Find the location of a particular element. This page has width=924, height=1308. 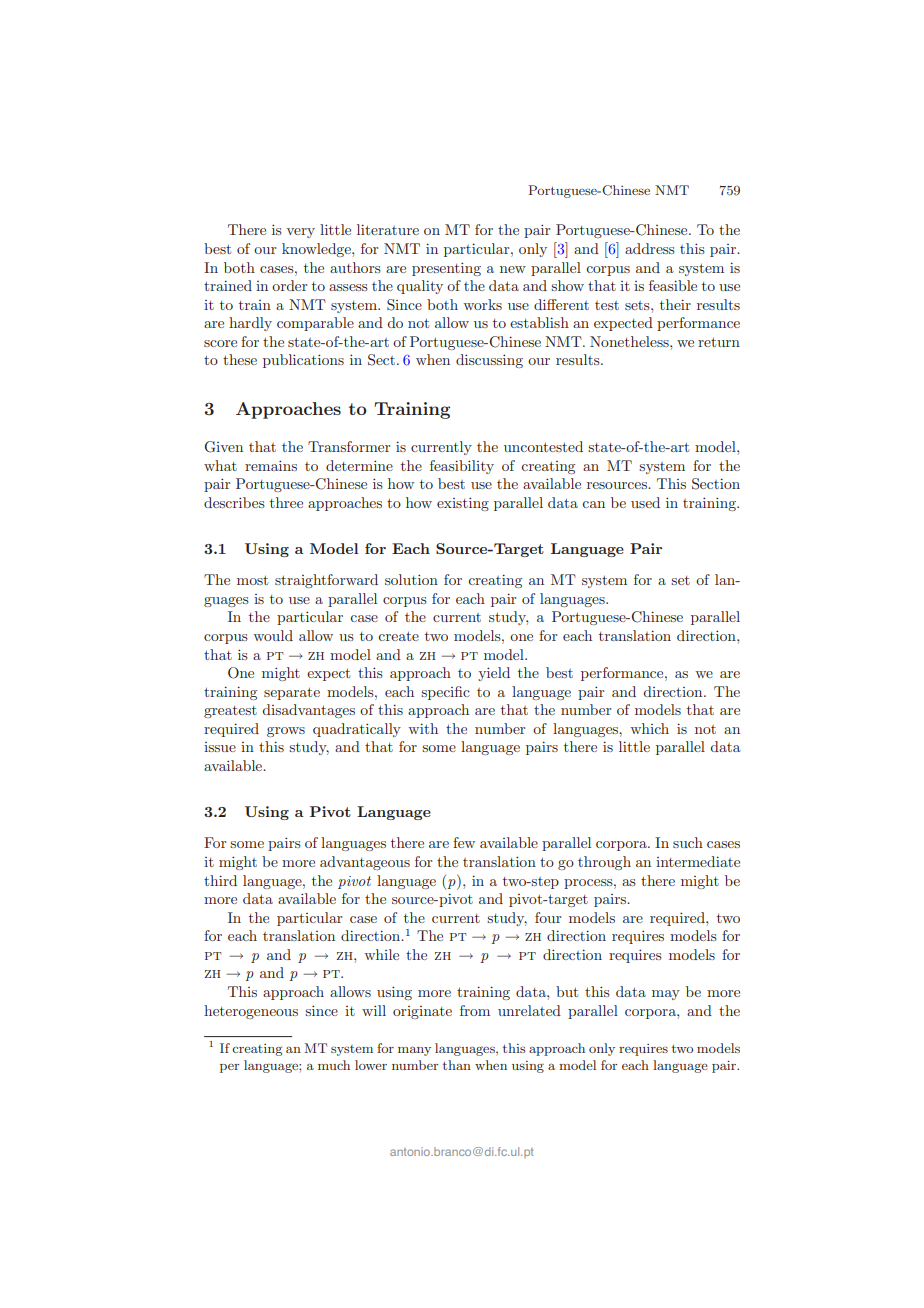

which is located at coordinates (649, 728).
